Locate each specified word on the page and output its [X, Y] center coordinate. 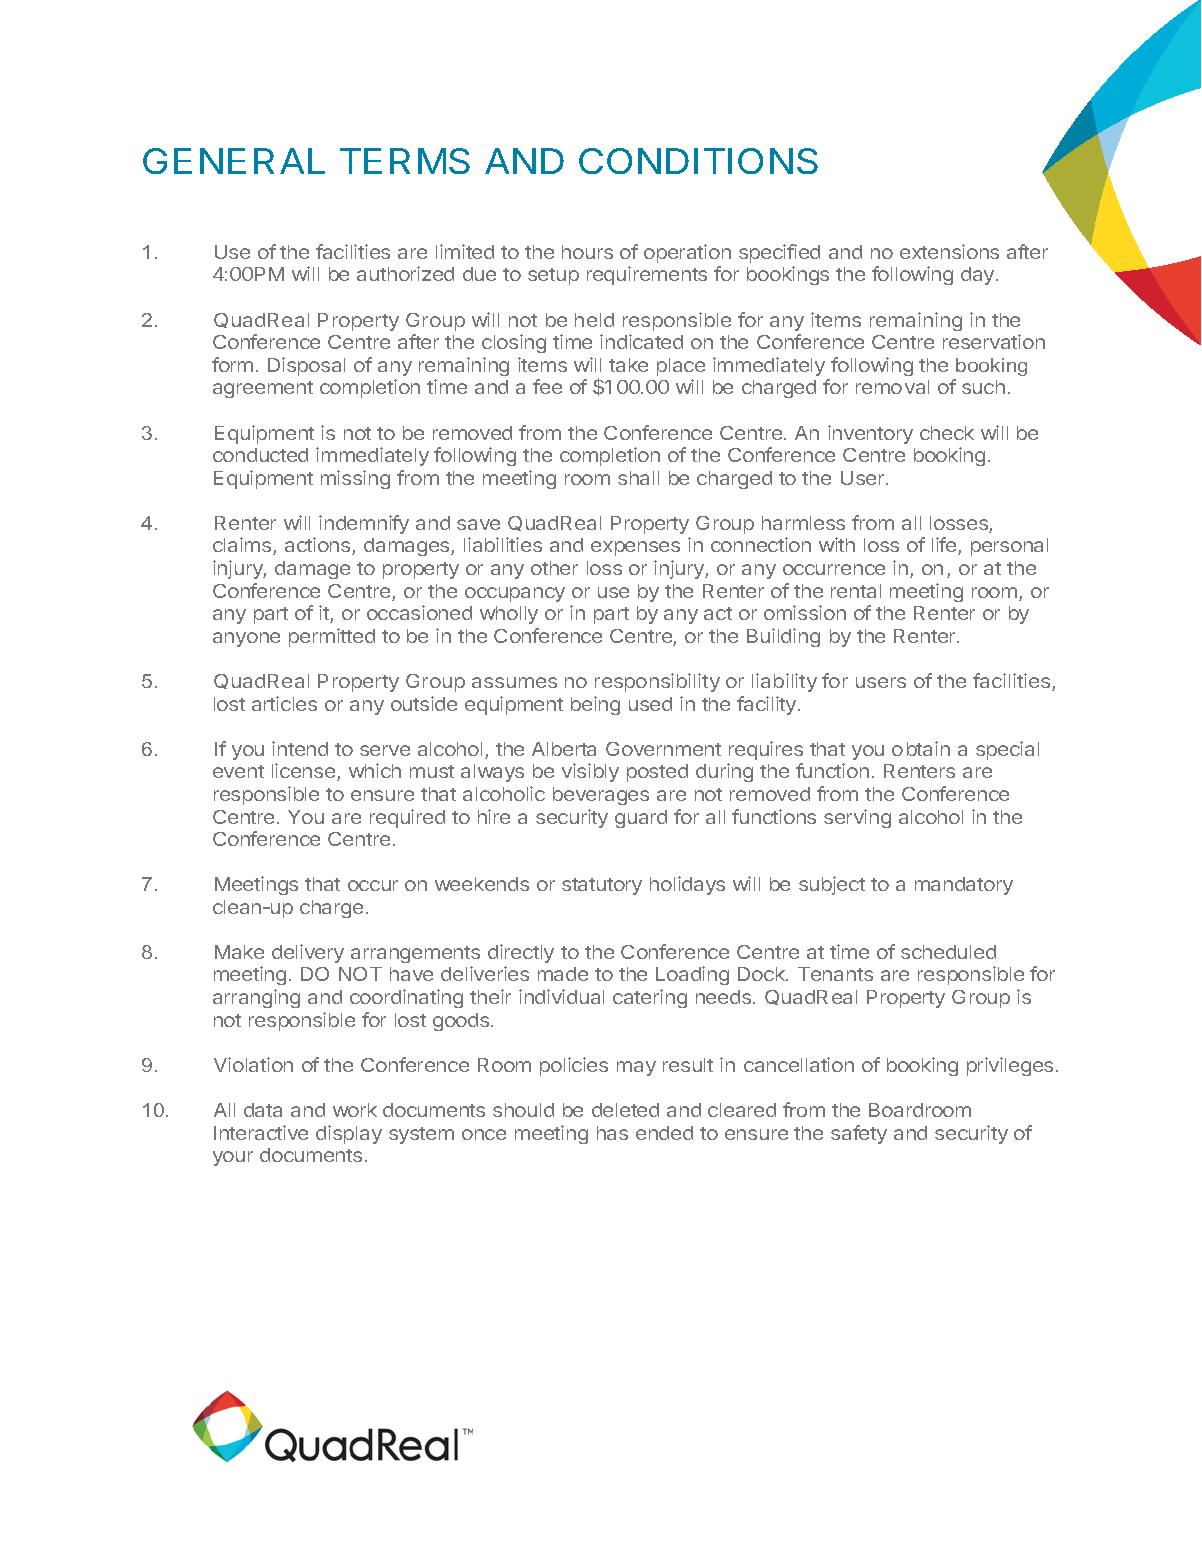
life [945, 546]
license [305, 772]
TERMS [405, 161]
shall [638, 478]
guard [641, 819]
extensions [949, 251]
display [349, 1134]
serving [857, 818]
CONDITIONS [698, 161]
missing [355, 479]
